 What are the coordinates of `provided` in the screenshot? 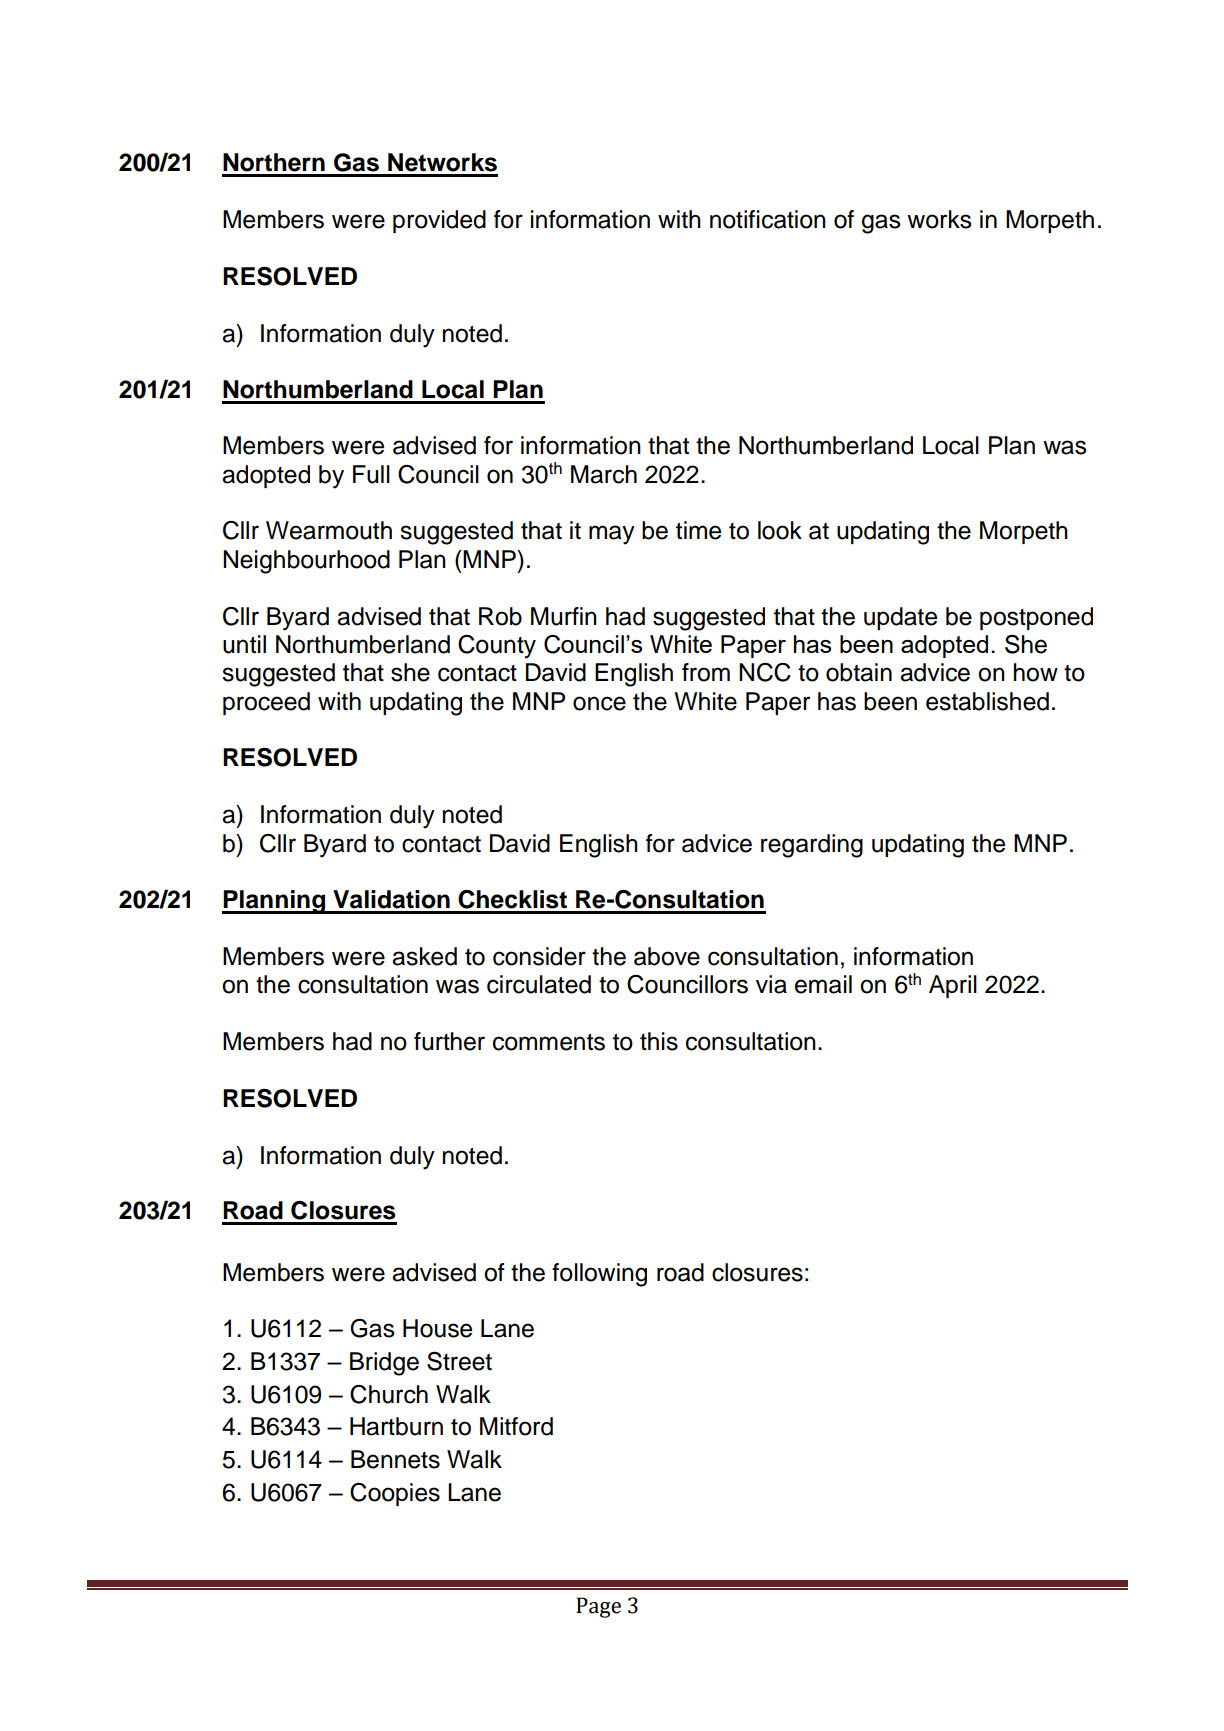 It's located at (439, 221).
